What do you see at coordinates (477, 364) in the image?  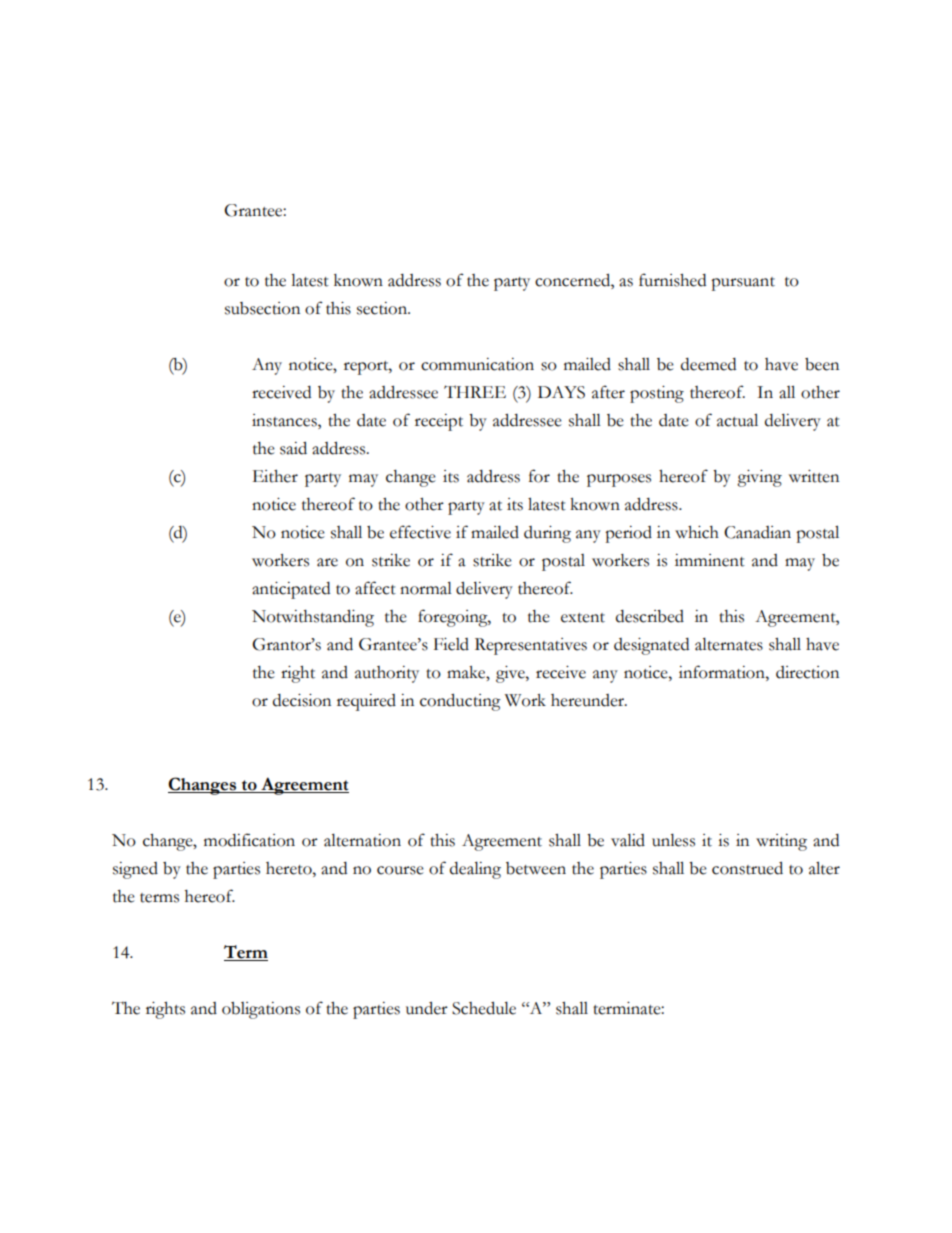 I see `communication` at bounding box center [477, 364].
